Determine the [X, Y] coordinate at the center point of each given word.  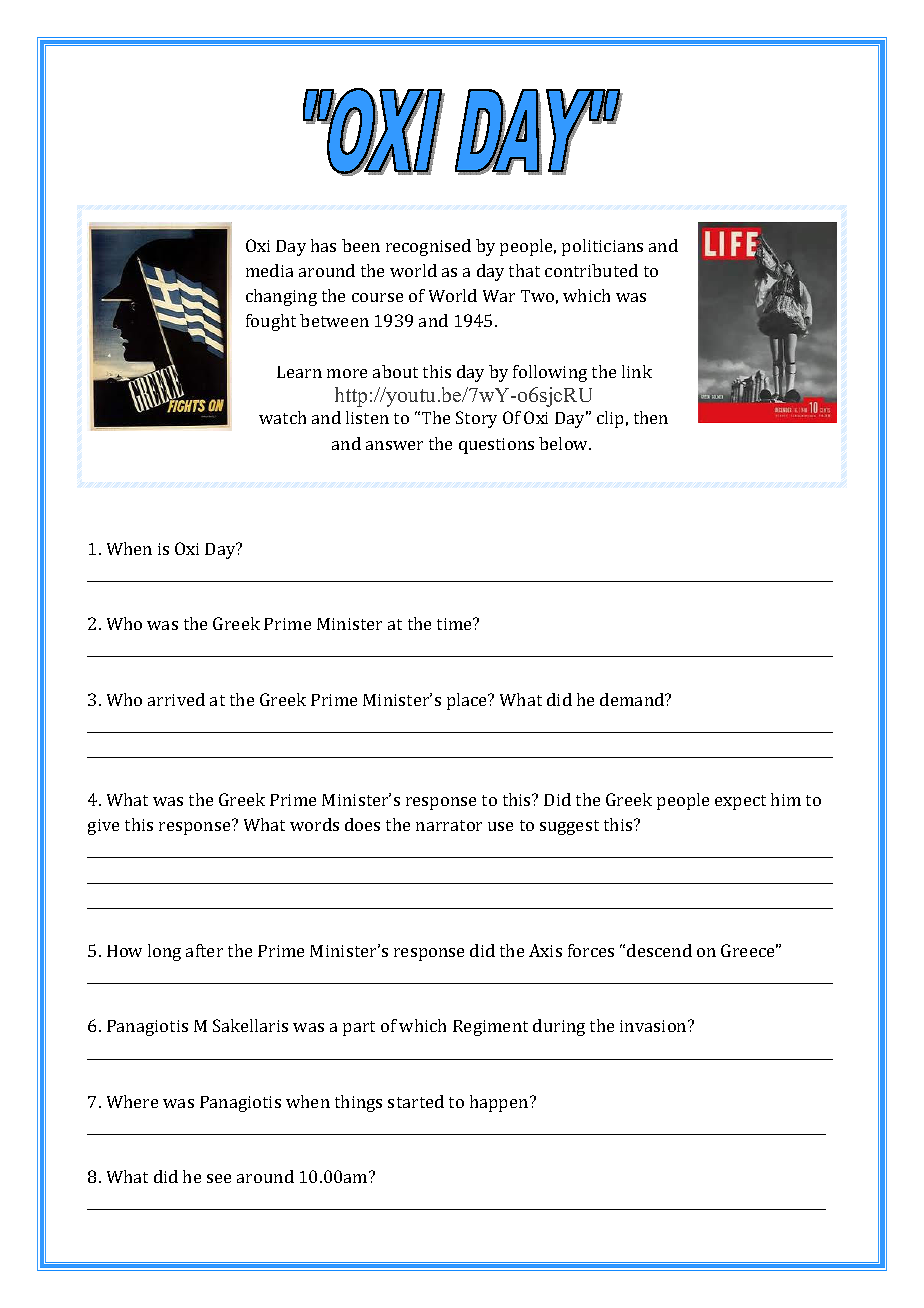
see [219, 1178]
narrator [449, 825]
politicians [602, 247]
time [455, 624]
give [103, 827]
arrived [176, 699]
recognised [428, 247]
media [269, 270]
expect [740, 802]
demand [633, 699]
